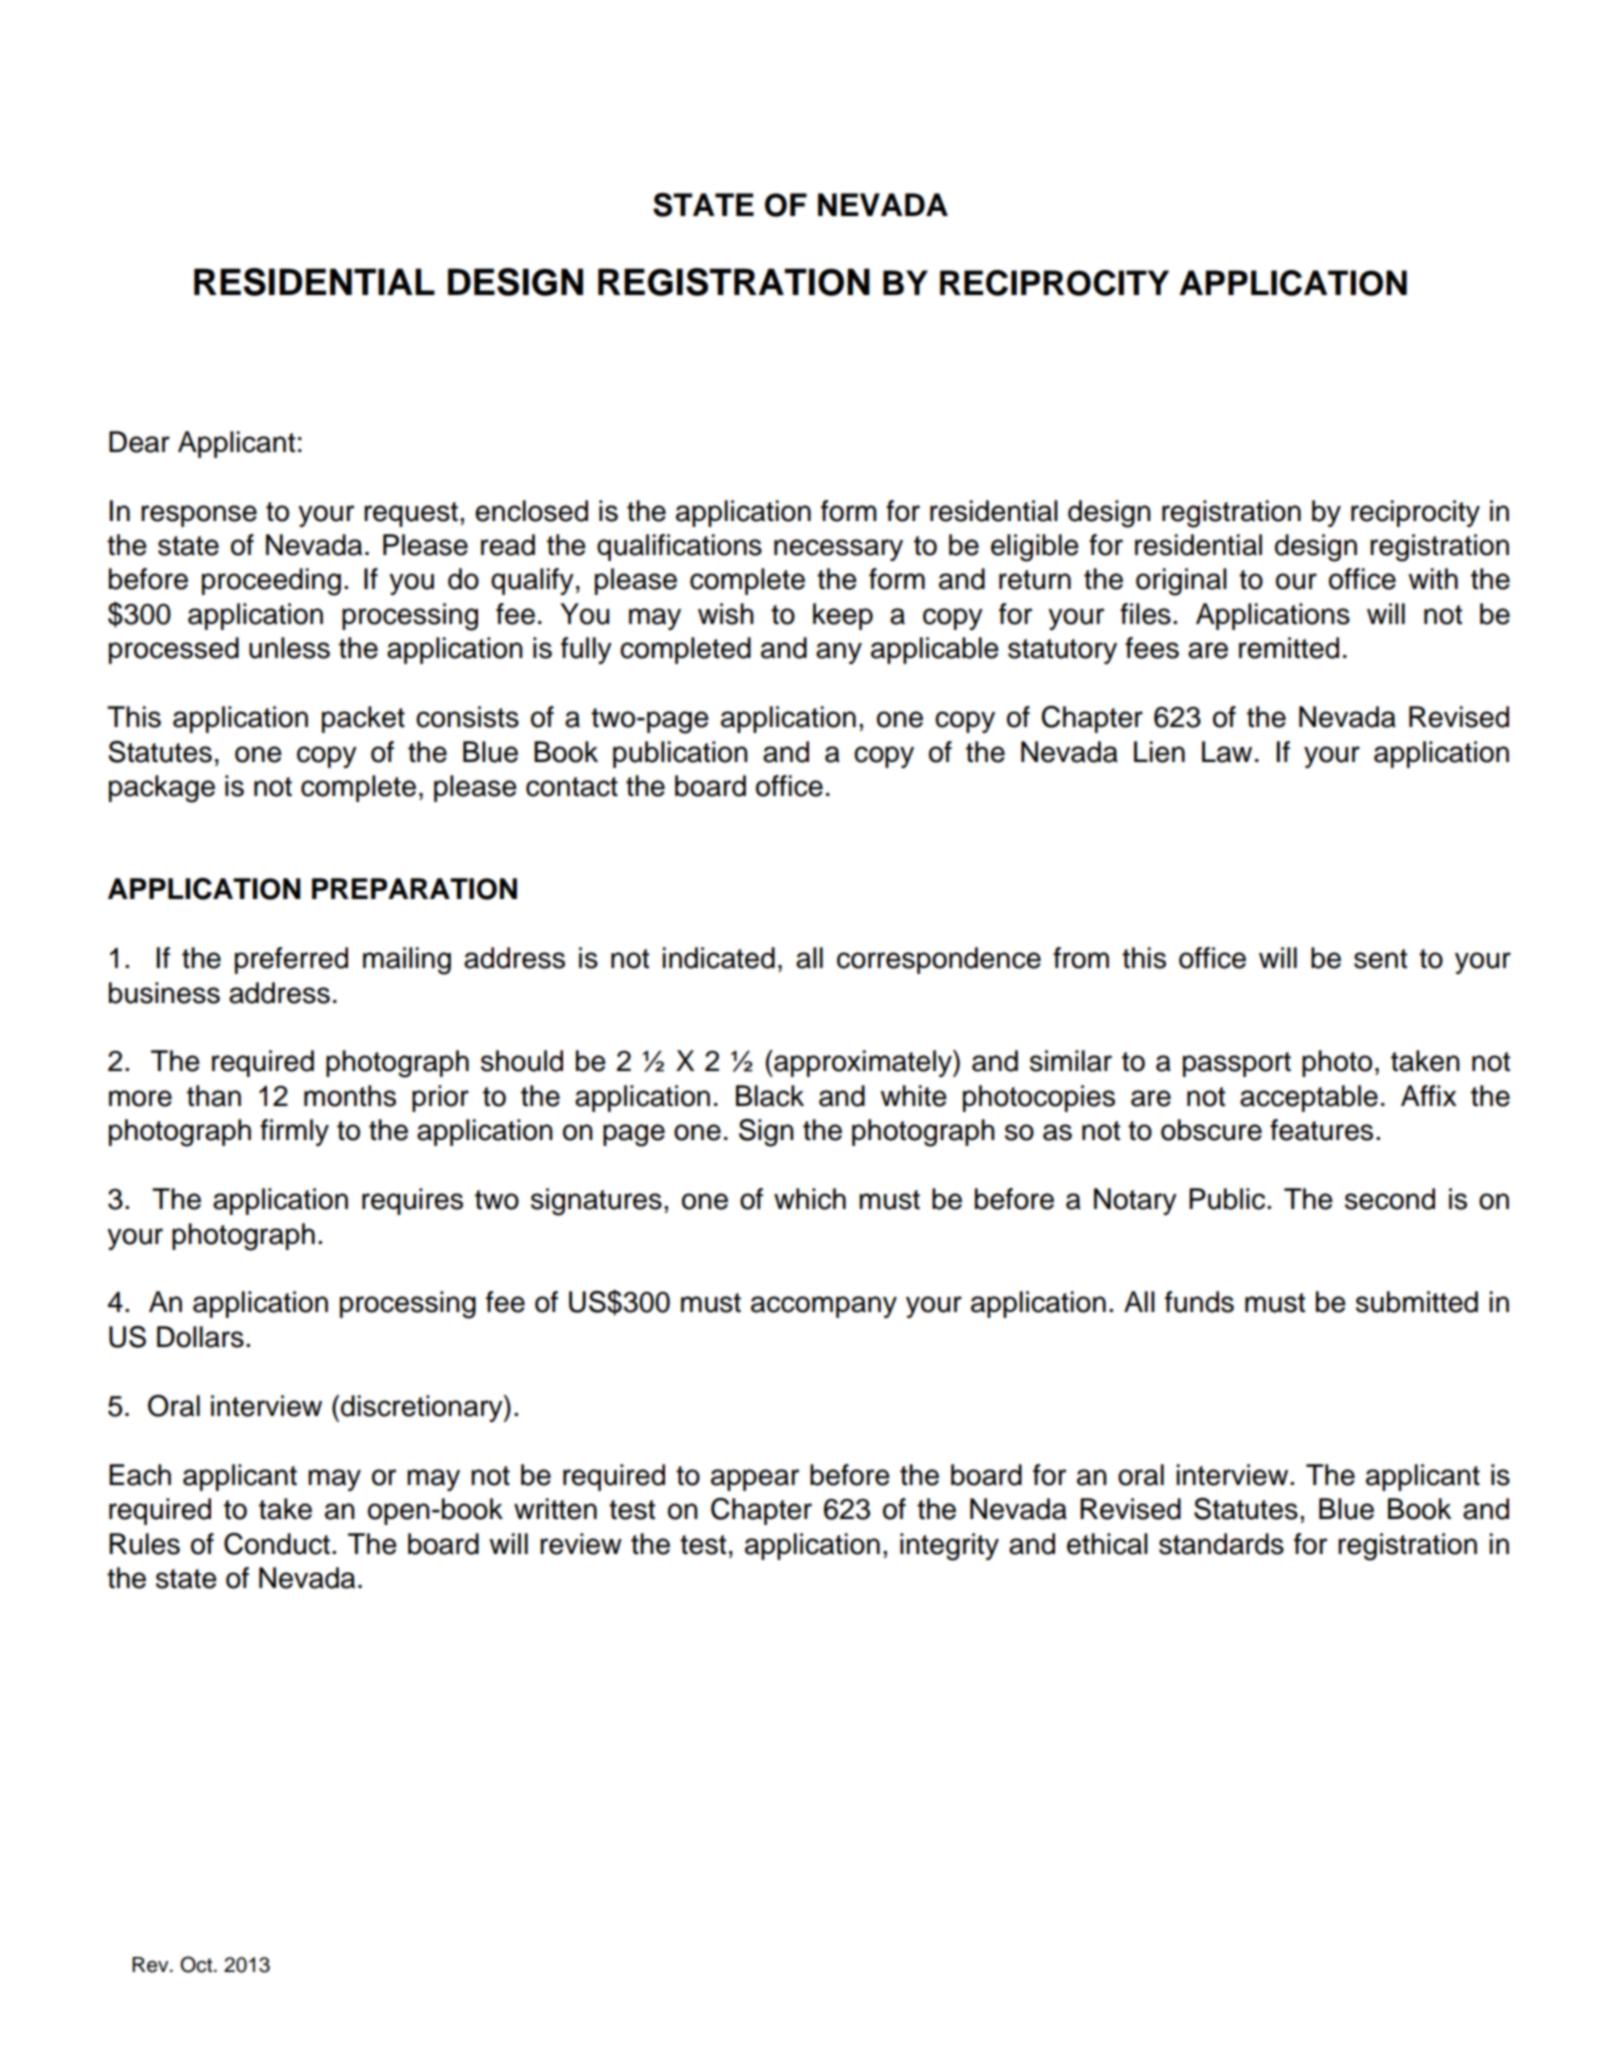  What do you see at coordinates (949, 1547) in the screenshot?
I see `integrity` at bounding box center [949, 1547].
